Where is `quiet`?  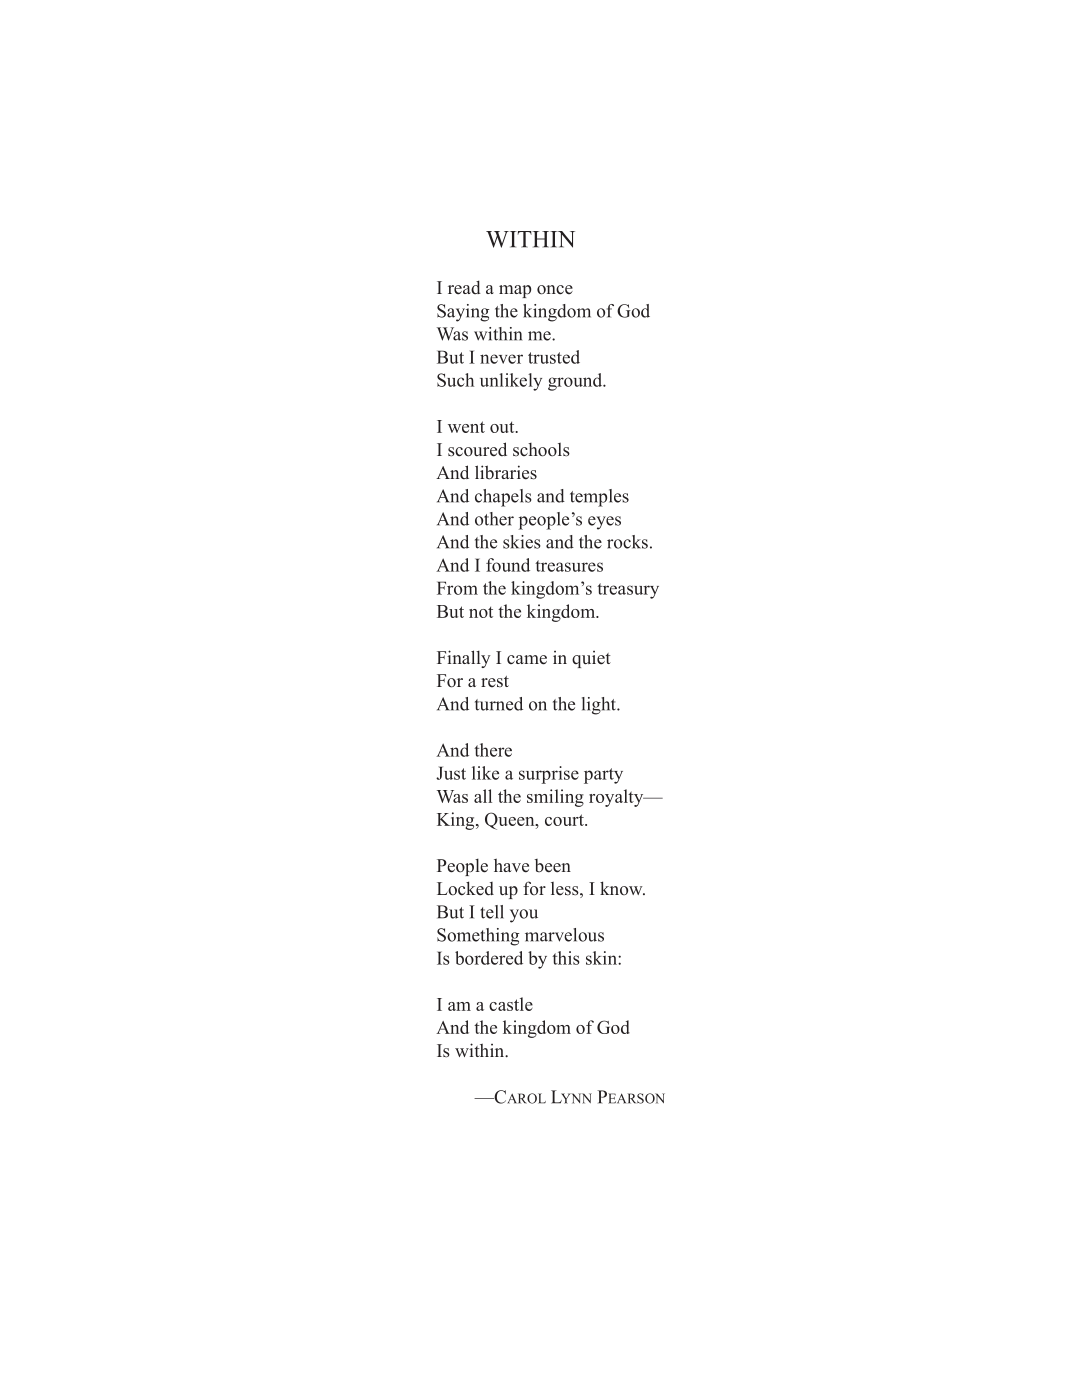 quiet is located at coordinates (591, 659).
